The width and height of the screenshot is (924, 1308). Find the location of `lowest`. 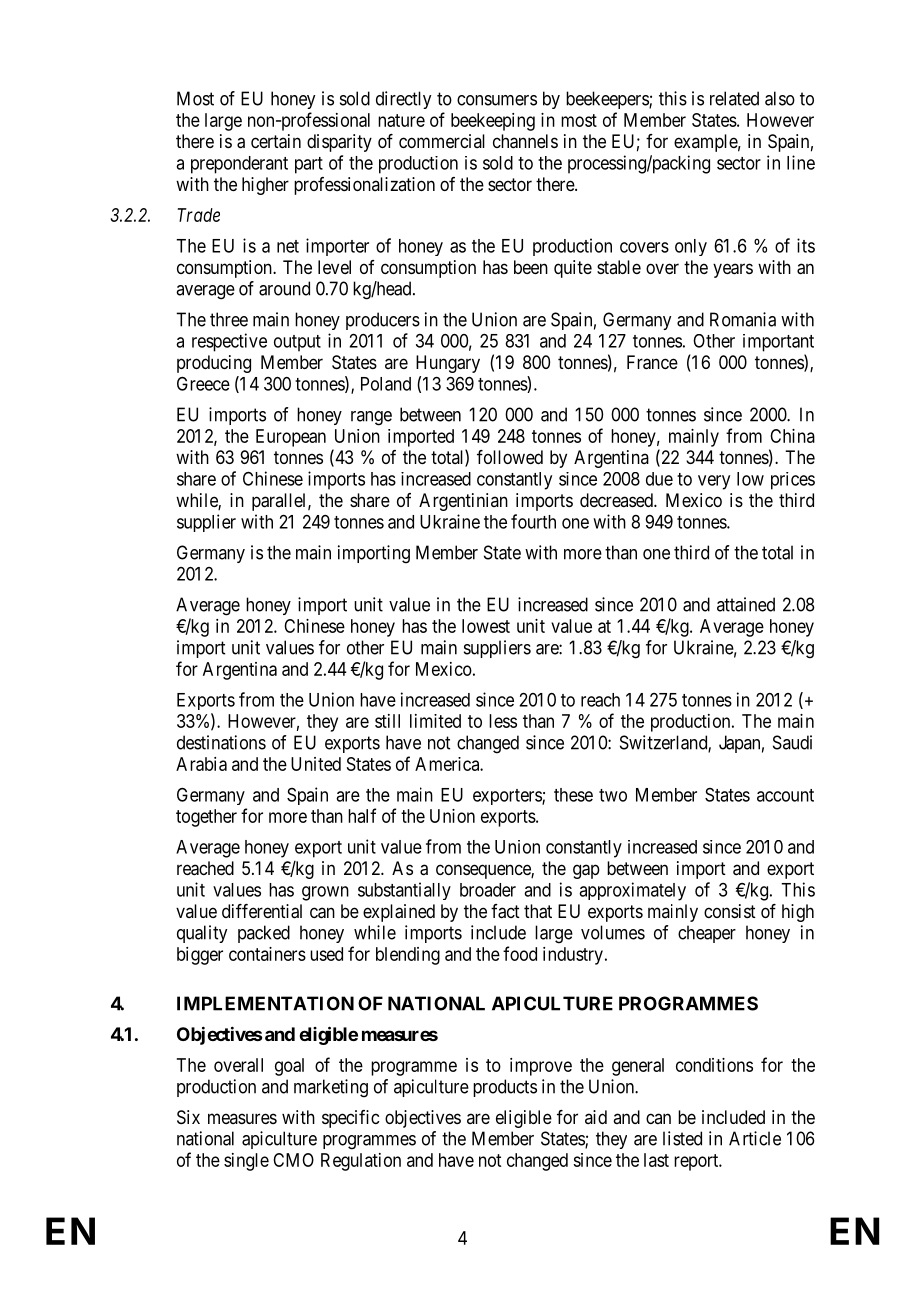

lowest is located at coordinates (486, 626).
